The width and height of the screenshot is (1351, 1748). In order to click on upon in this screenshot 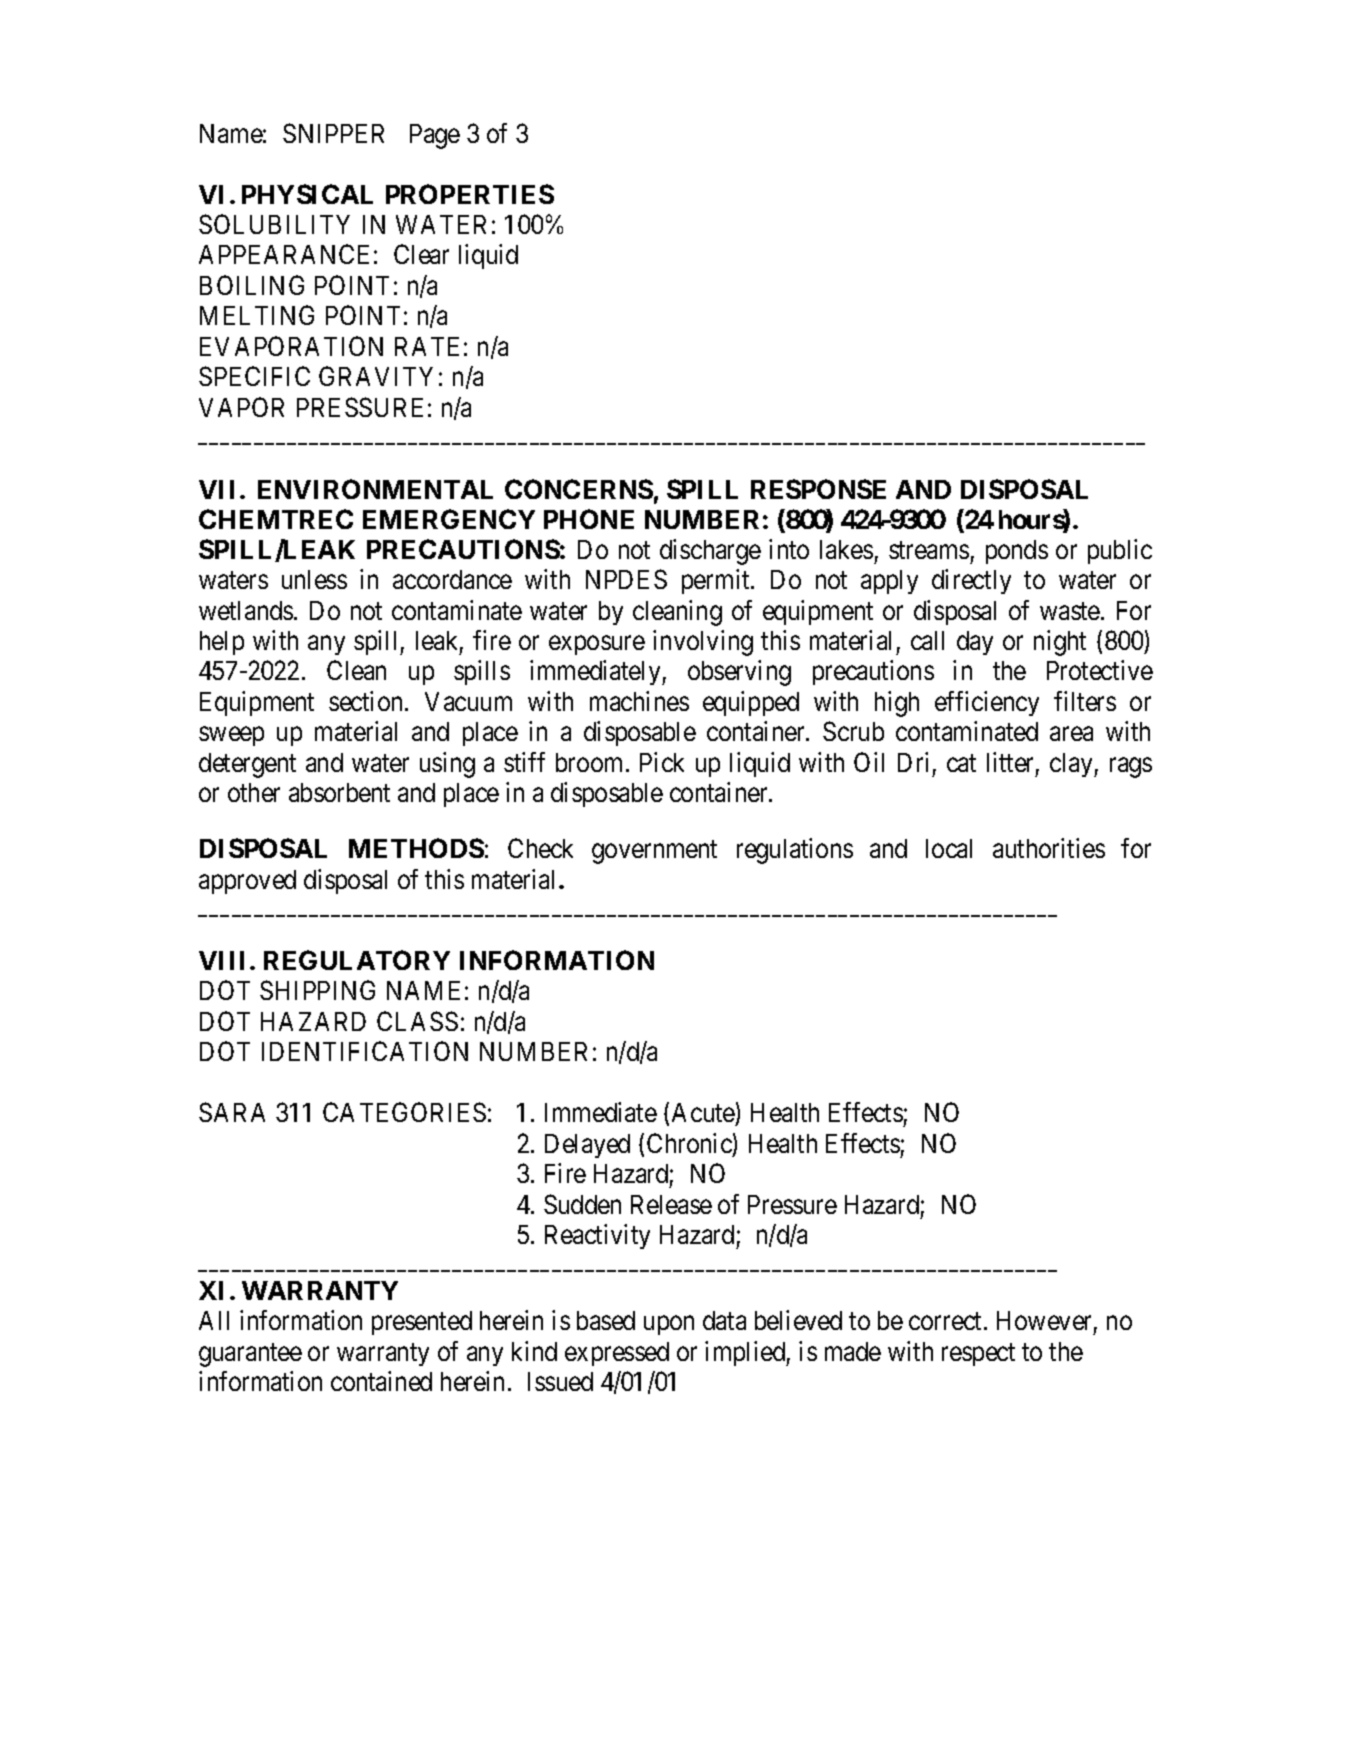, I will do `click(669, 1325)`.
